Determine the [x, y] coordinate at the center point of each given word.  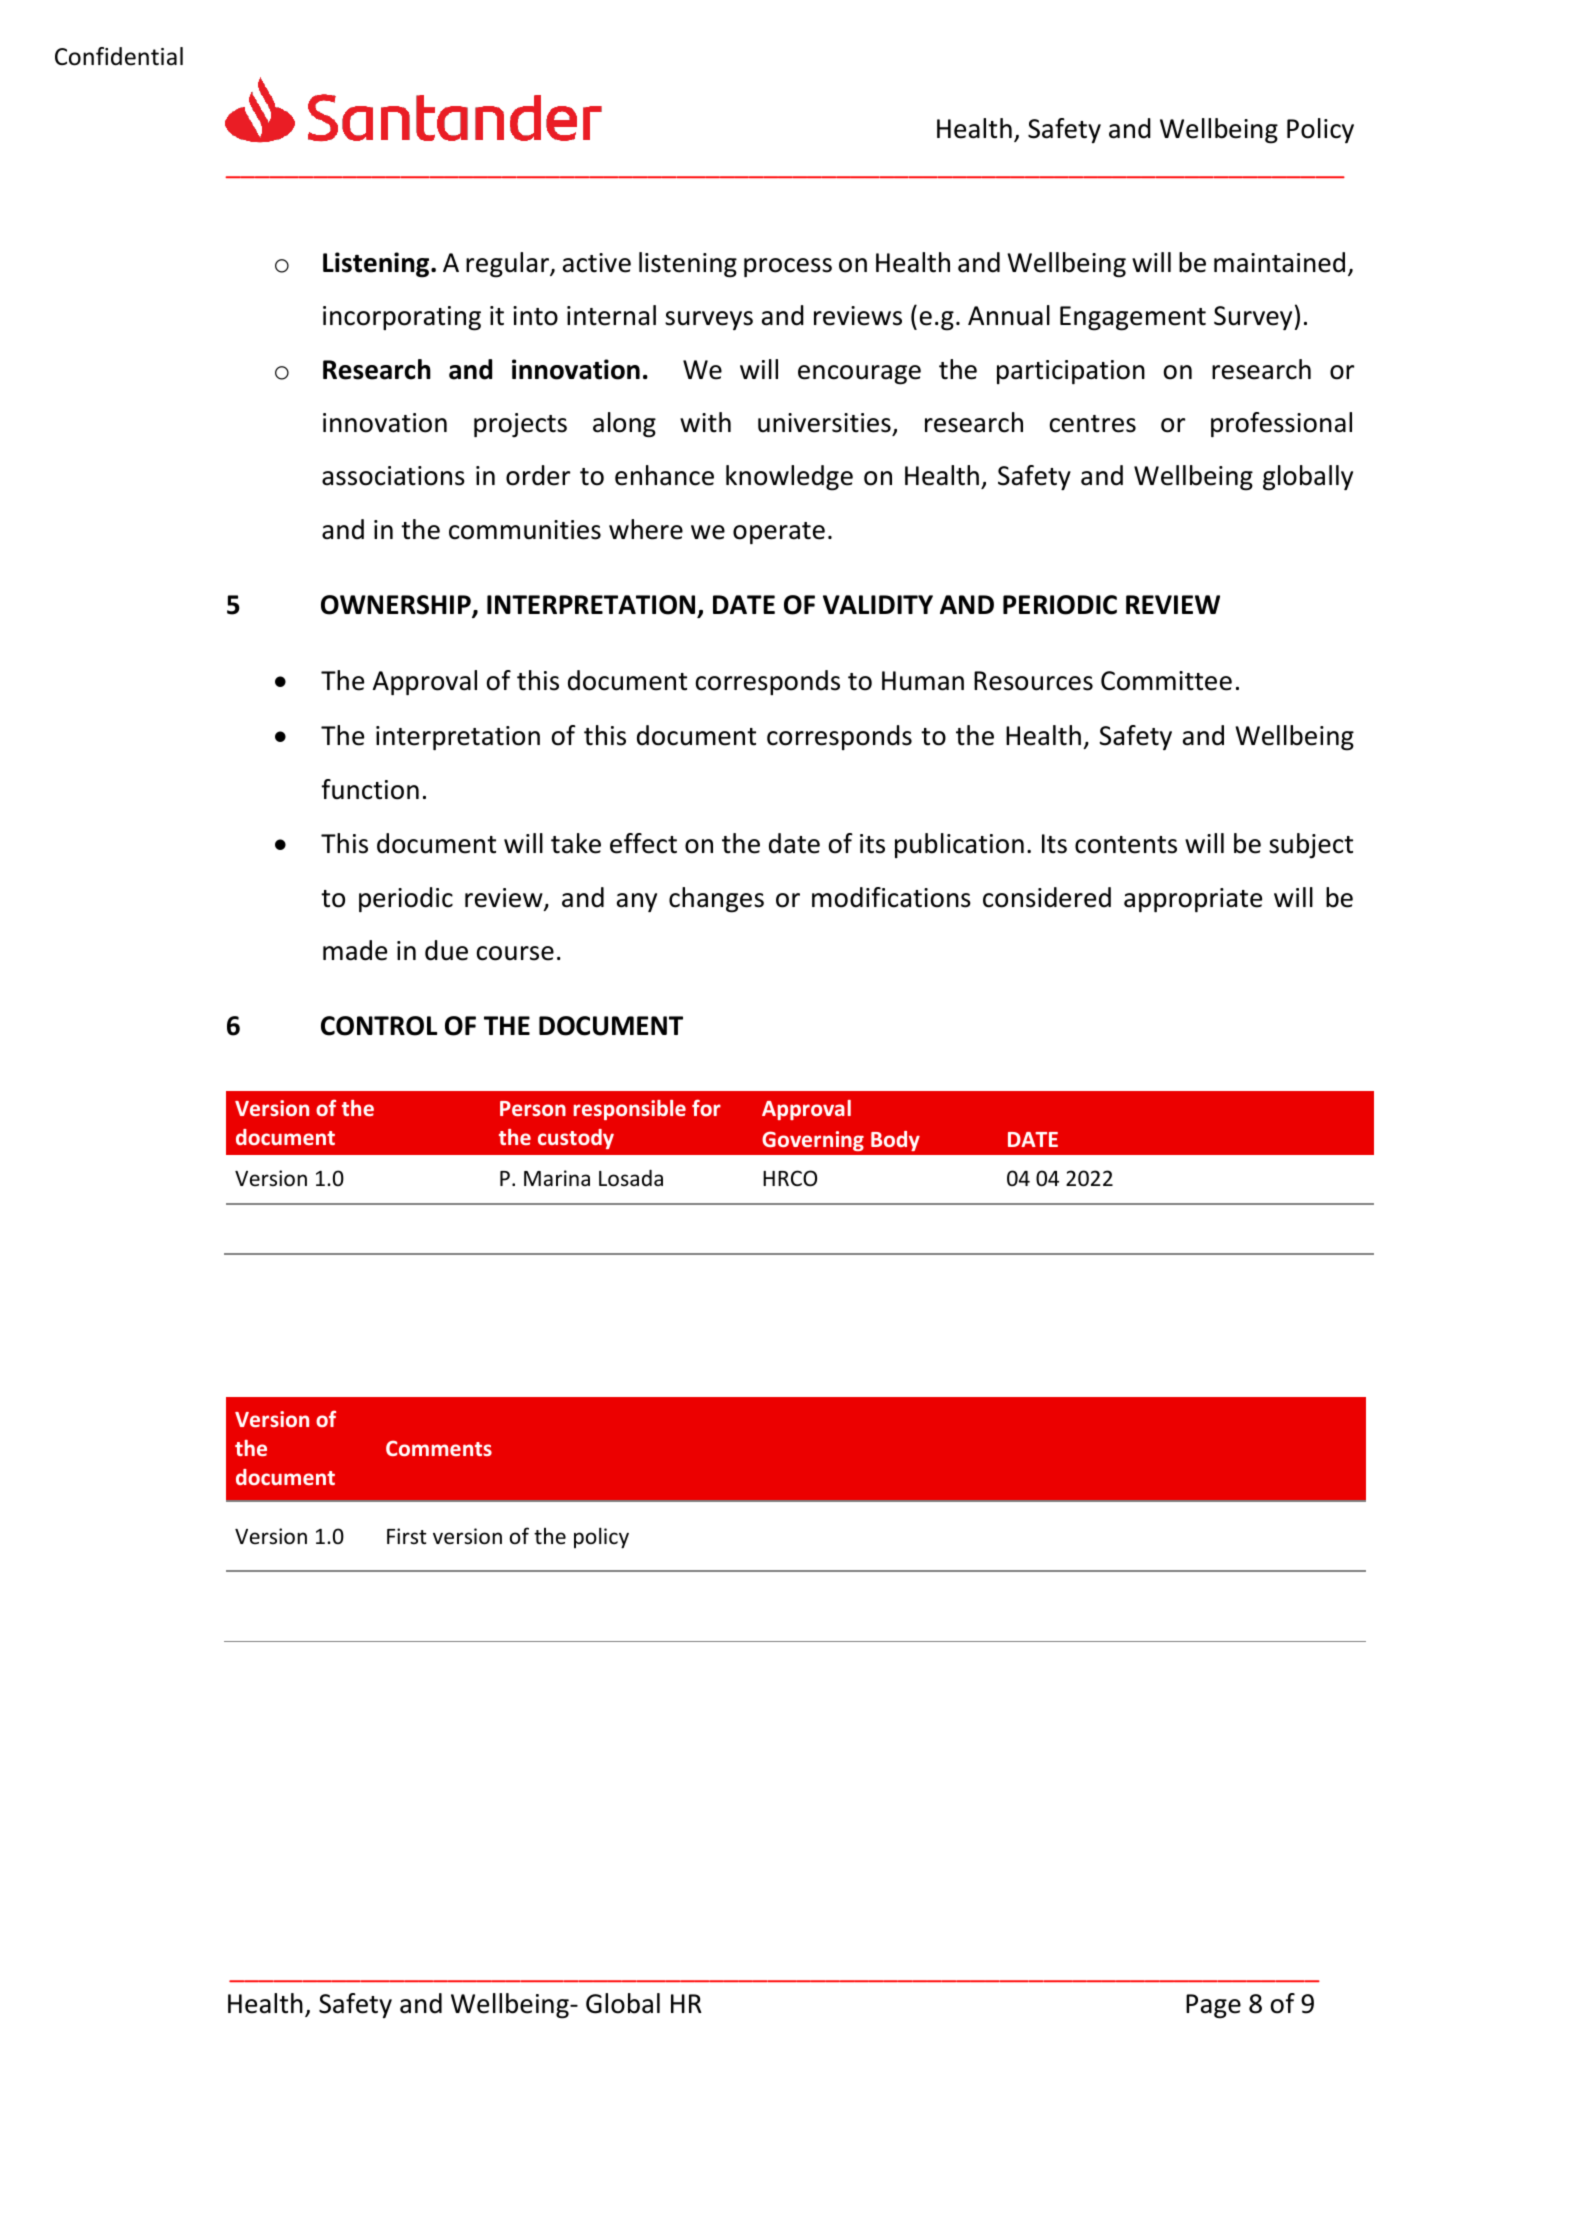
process [788, 267]
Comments [439, 1448]
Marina [557, 1178]
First [407, 1536]
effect [643, 843]
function [370, 789]
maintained [1279, 262]
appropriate [1193, 900]
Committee [1166, 681]
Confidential [119, 56]
